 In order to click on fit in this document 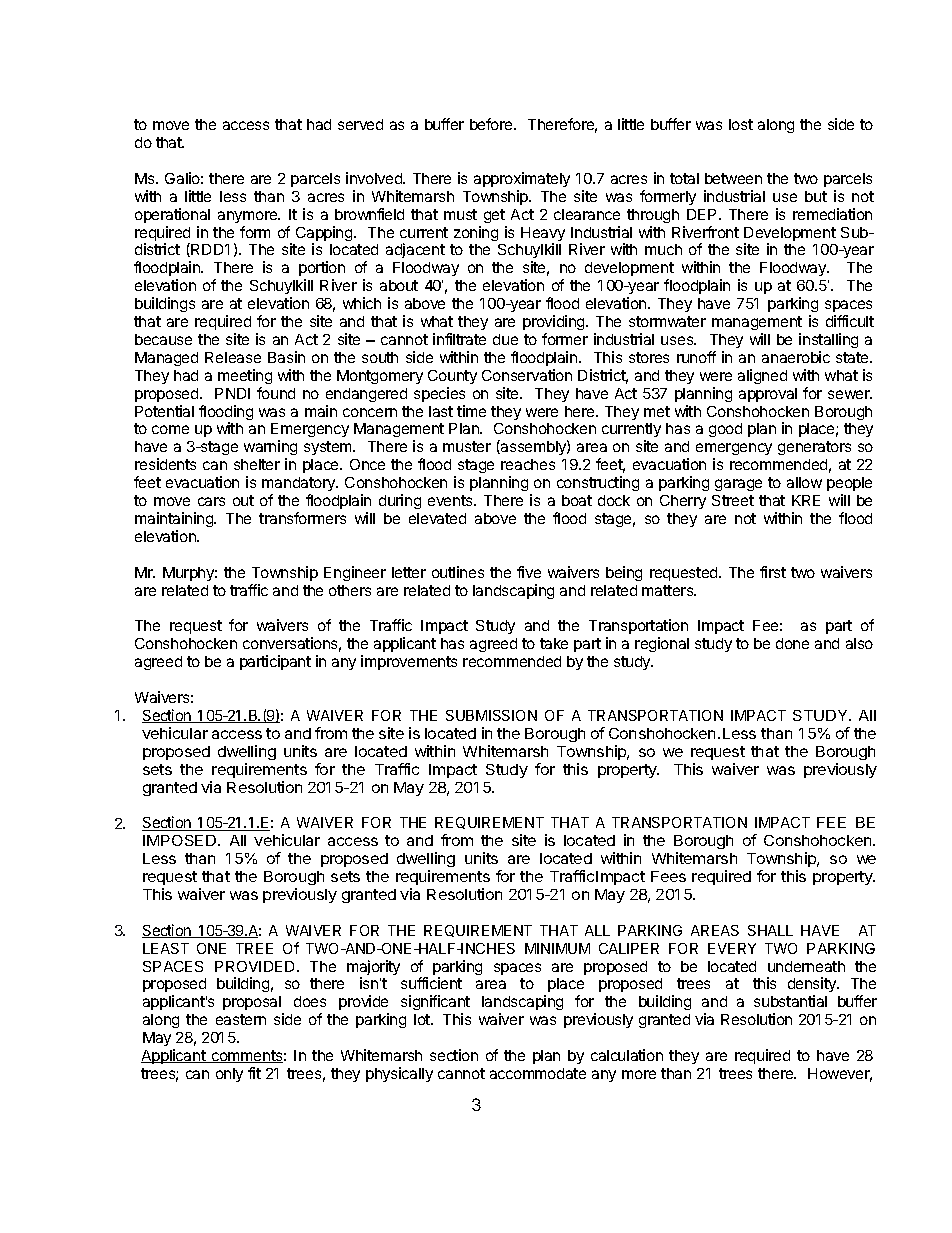, I will do `click(254, 1073)`.
